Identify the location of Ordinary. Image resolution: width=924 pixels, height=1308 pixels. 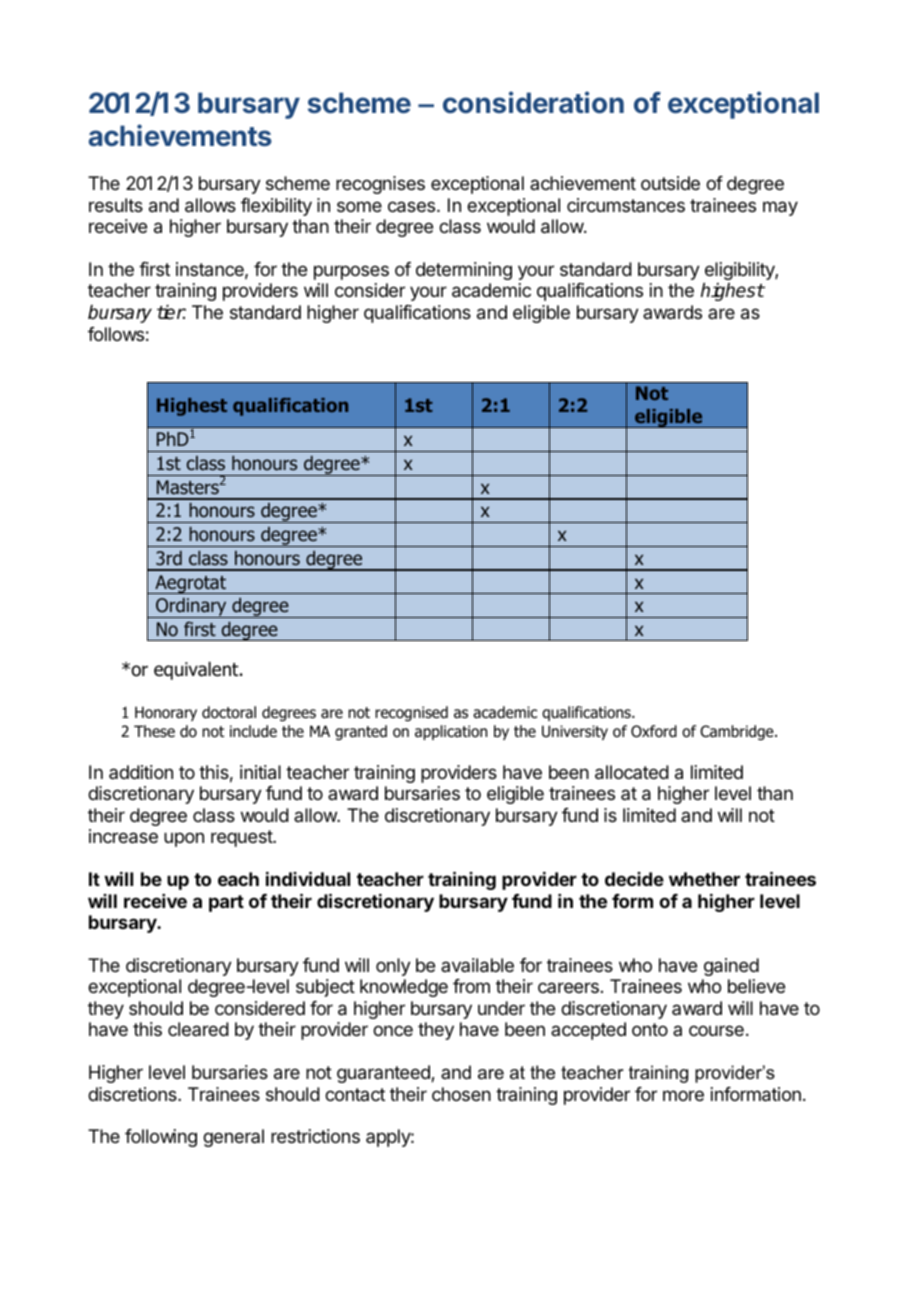
(191, 608).
